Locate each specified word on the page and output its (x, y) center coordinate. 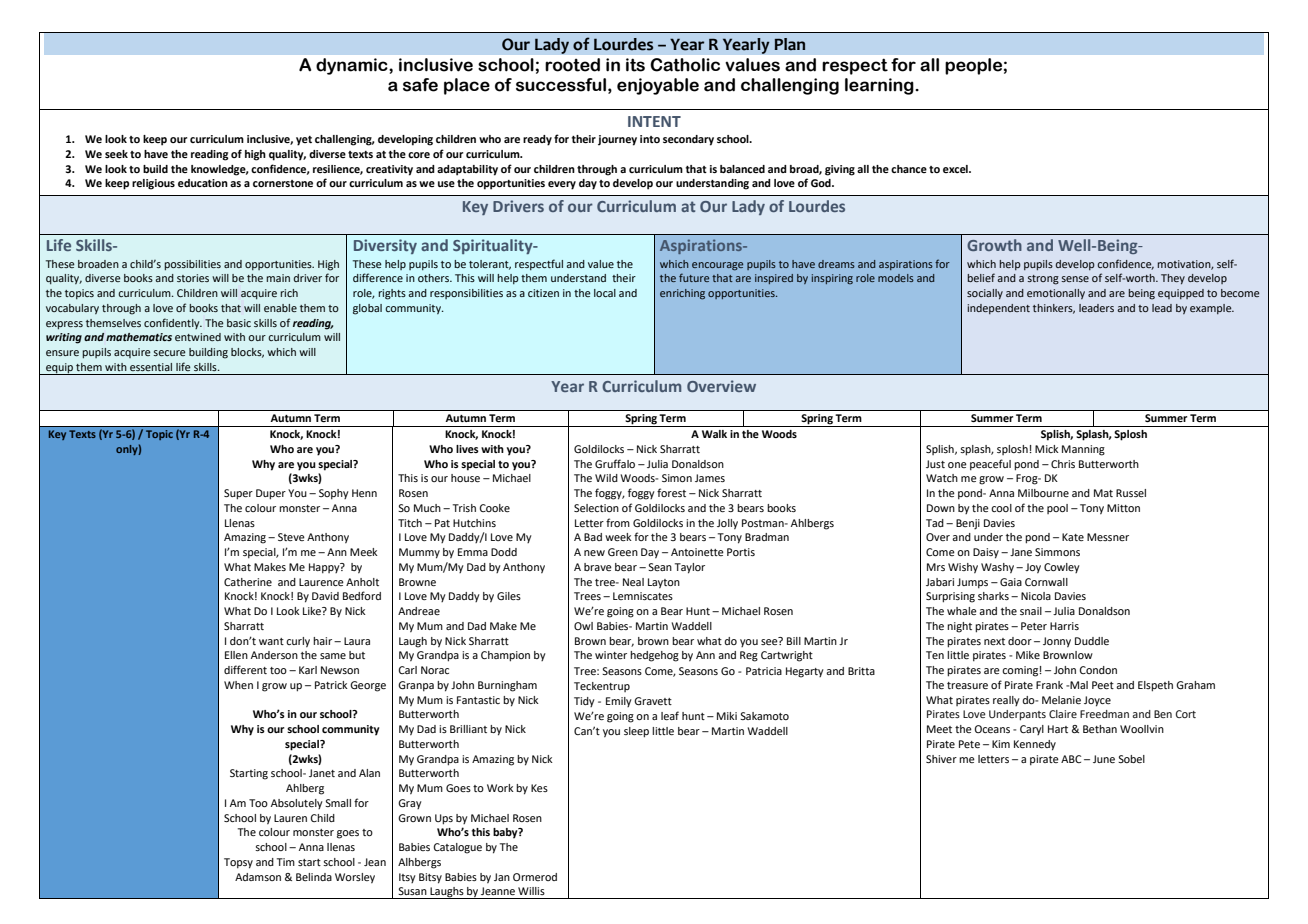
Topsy (238, 863)
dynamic (353, 66)
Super (238, 494)
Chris (1063, 464)
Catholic (685, 65)
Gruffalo (615, 463)
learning (880, 86)
